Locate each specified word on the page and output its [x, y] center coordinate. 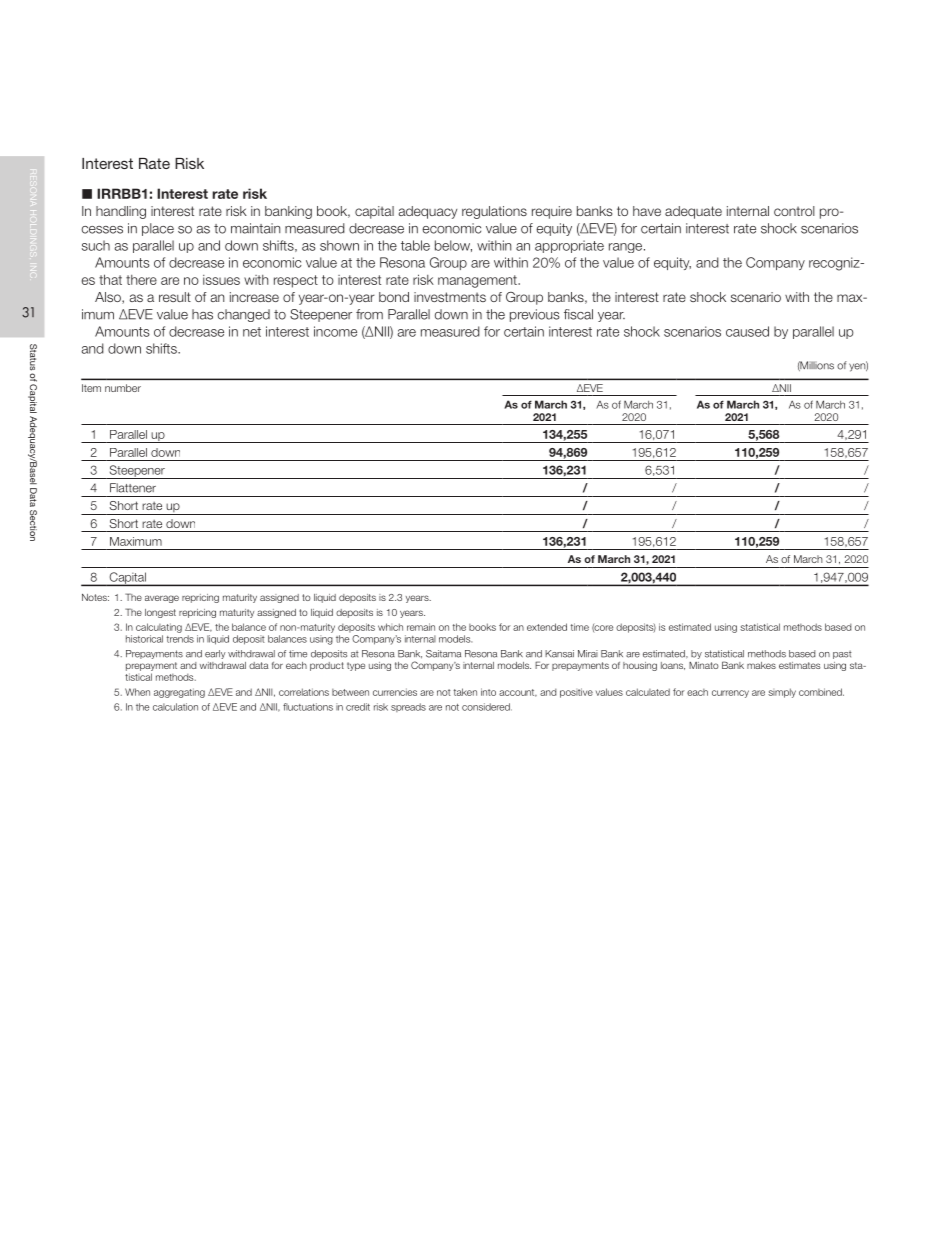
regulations [494, 212]
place [158, 229]
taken [465, 692]
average [162, 599]
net [252, 332]
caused [747, 331]
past [842, 655]
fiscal [578, 314]
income [335, 331]
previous [535, 315]
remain [421, 627]
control [794, 211]
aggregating [179, 693]
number [123, 388]
